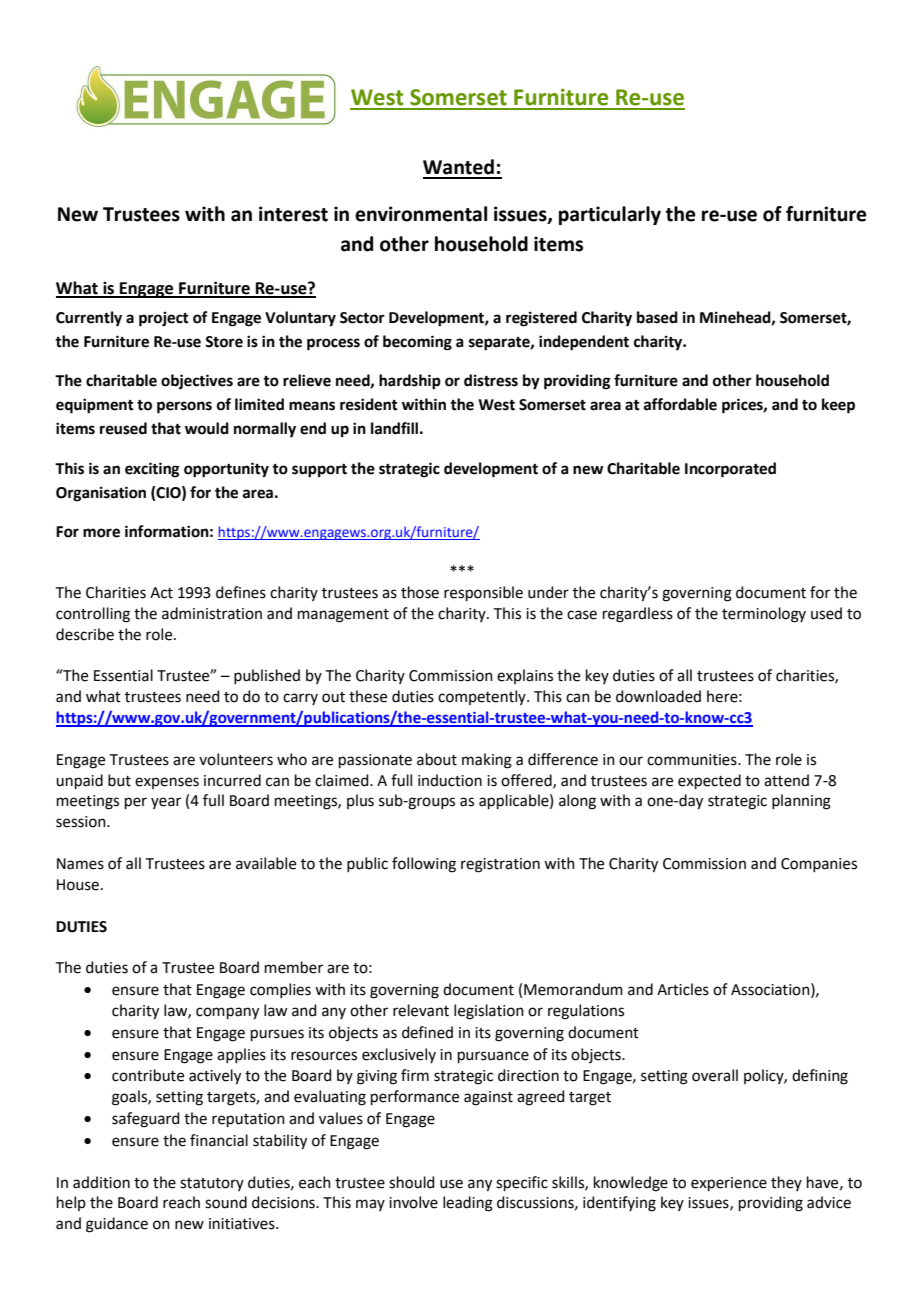 The height and width of the screenshot is (1308, 924). I want to click on landfill, so click(394, 428).
